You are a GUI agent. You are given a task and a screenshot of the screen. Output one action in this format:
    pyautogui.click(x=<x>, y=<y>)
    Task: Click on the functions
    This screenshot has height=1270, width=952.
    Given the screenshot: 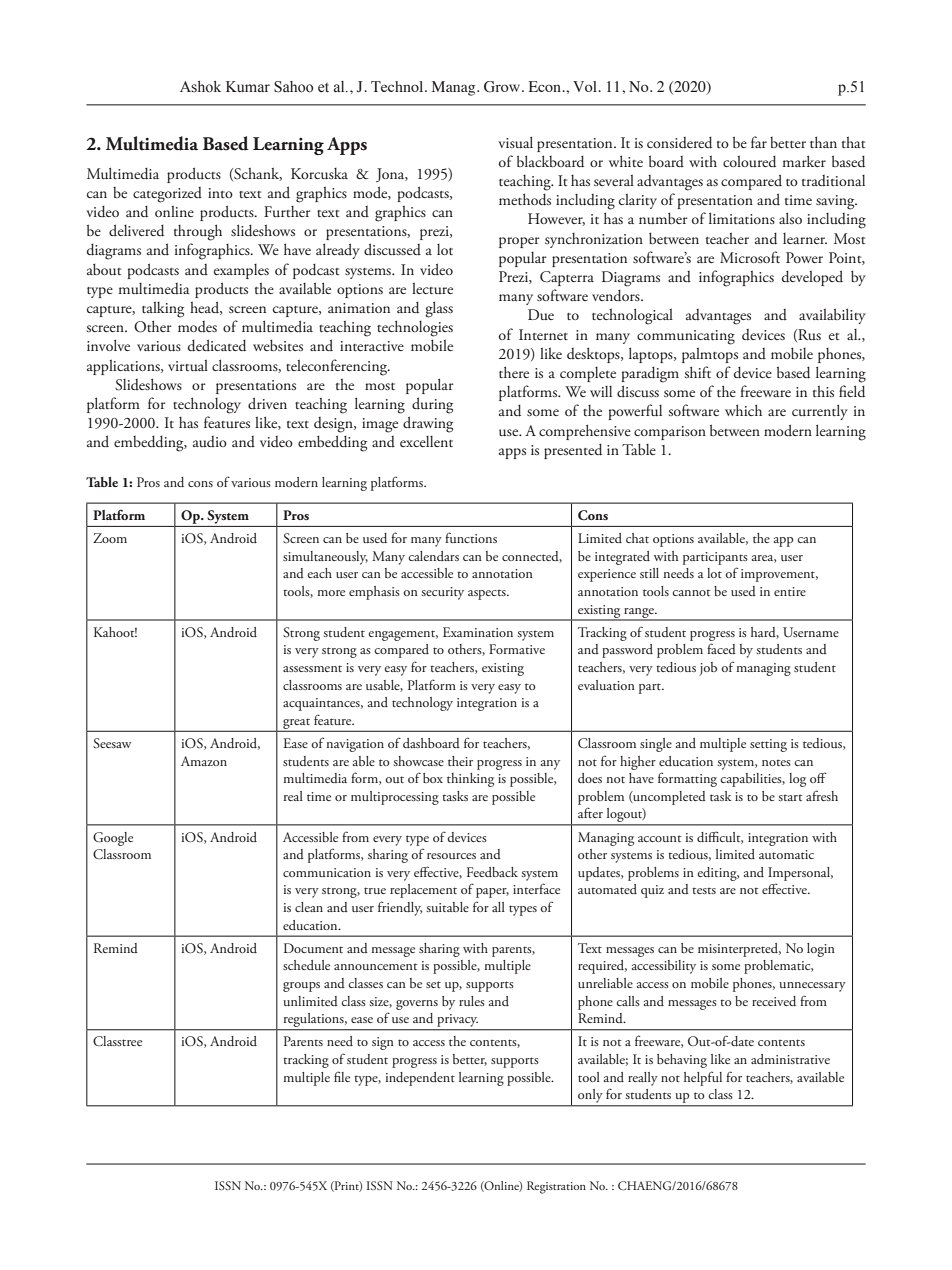 What is the action you would take?
    pyautogui.click(x=471, y=537)
